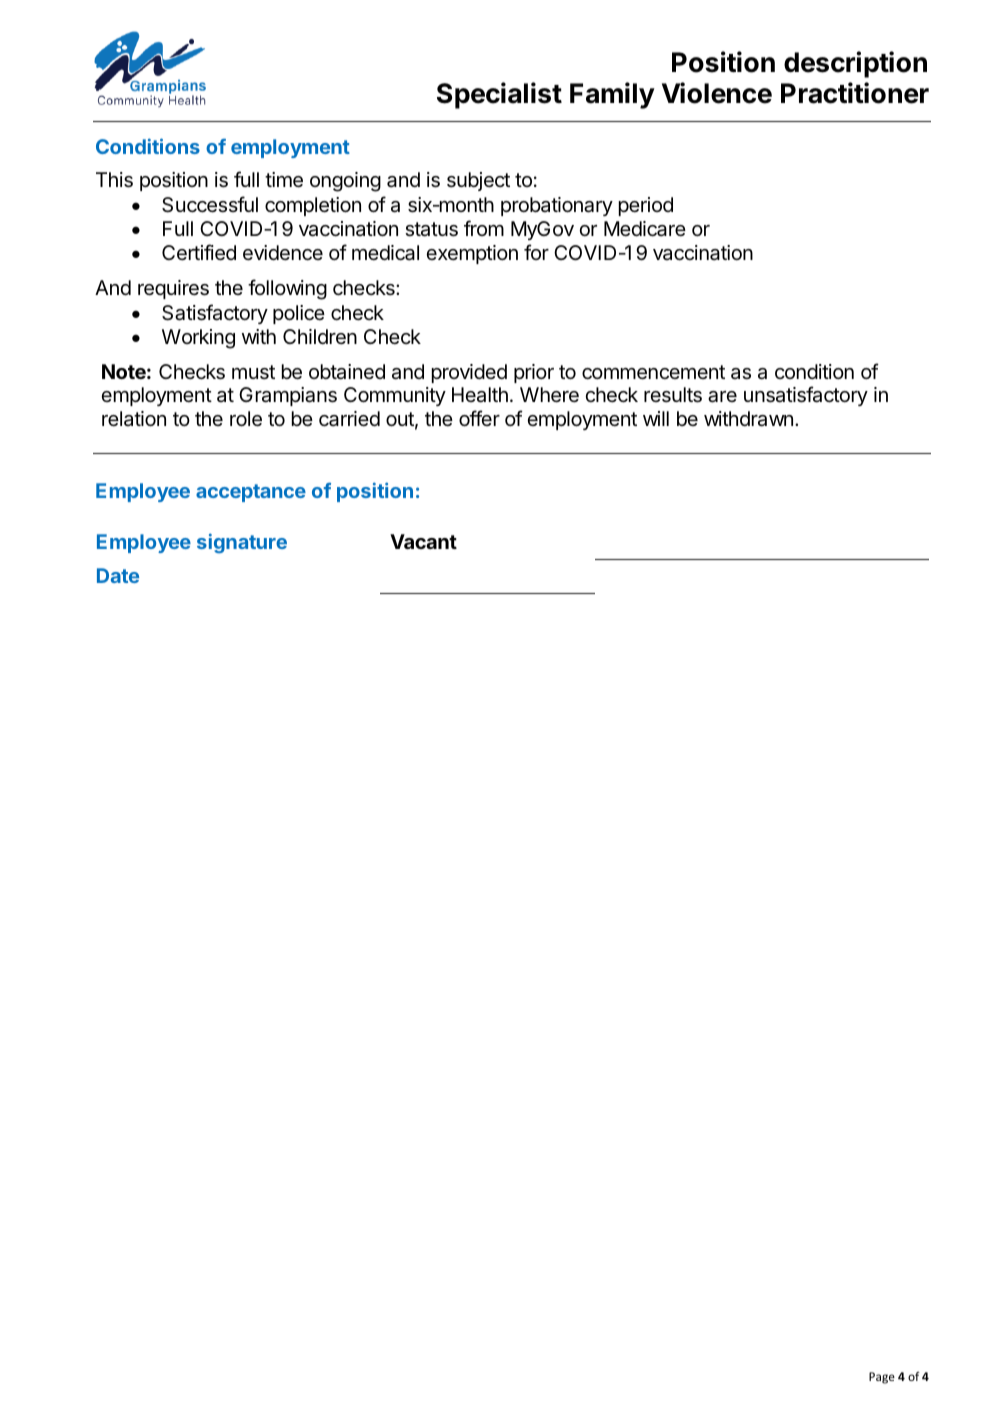  I want to click on Specialist, so click(499, 95).
